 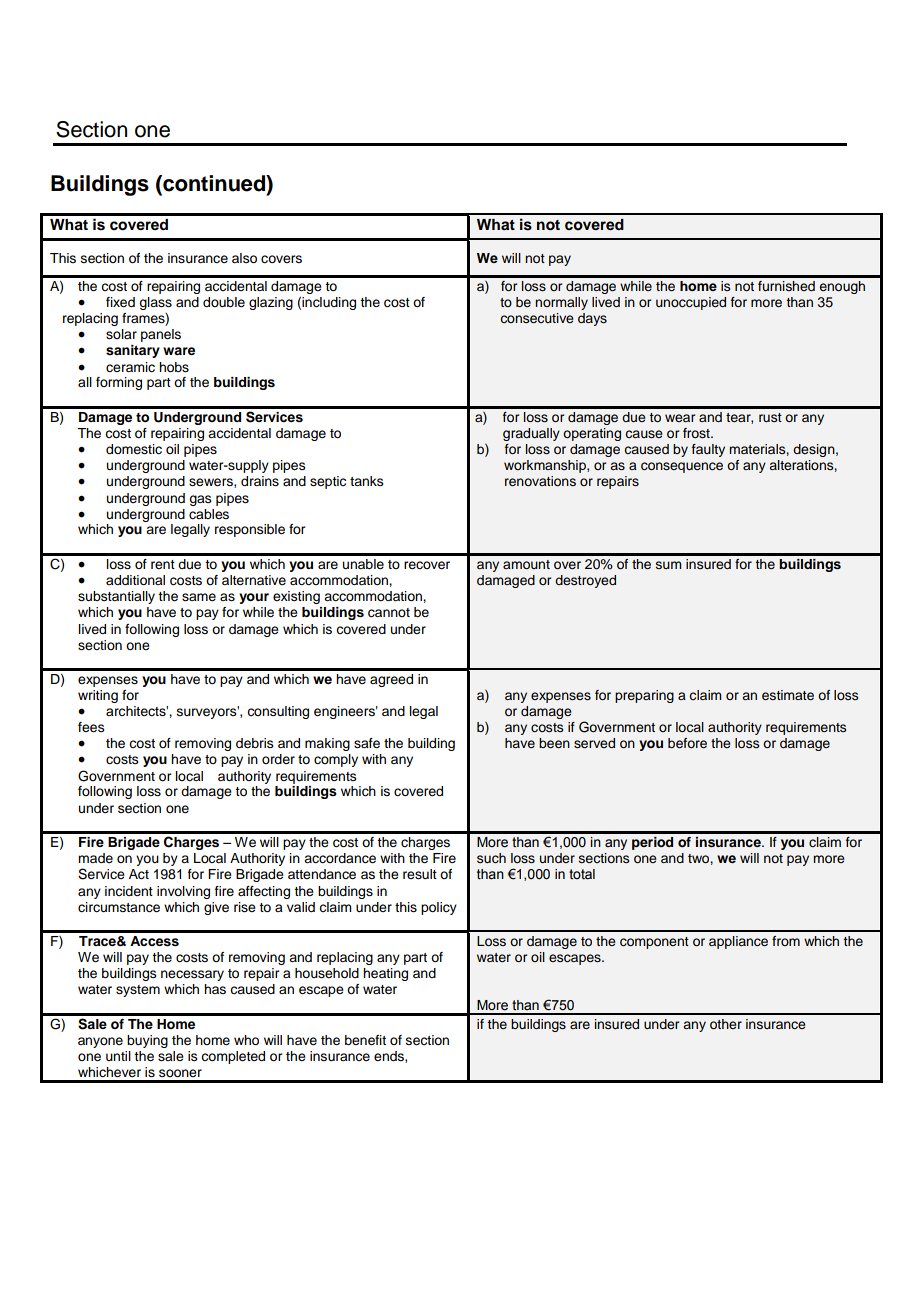 What do you see at coordinates (255, 743) in the screenshot?
I see `debris` at bounding box center [255, 743].
